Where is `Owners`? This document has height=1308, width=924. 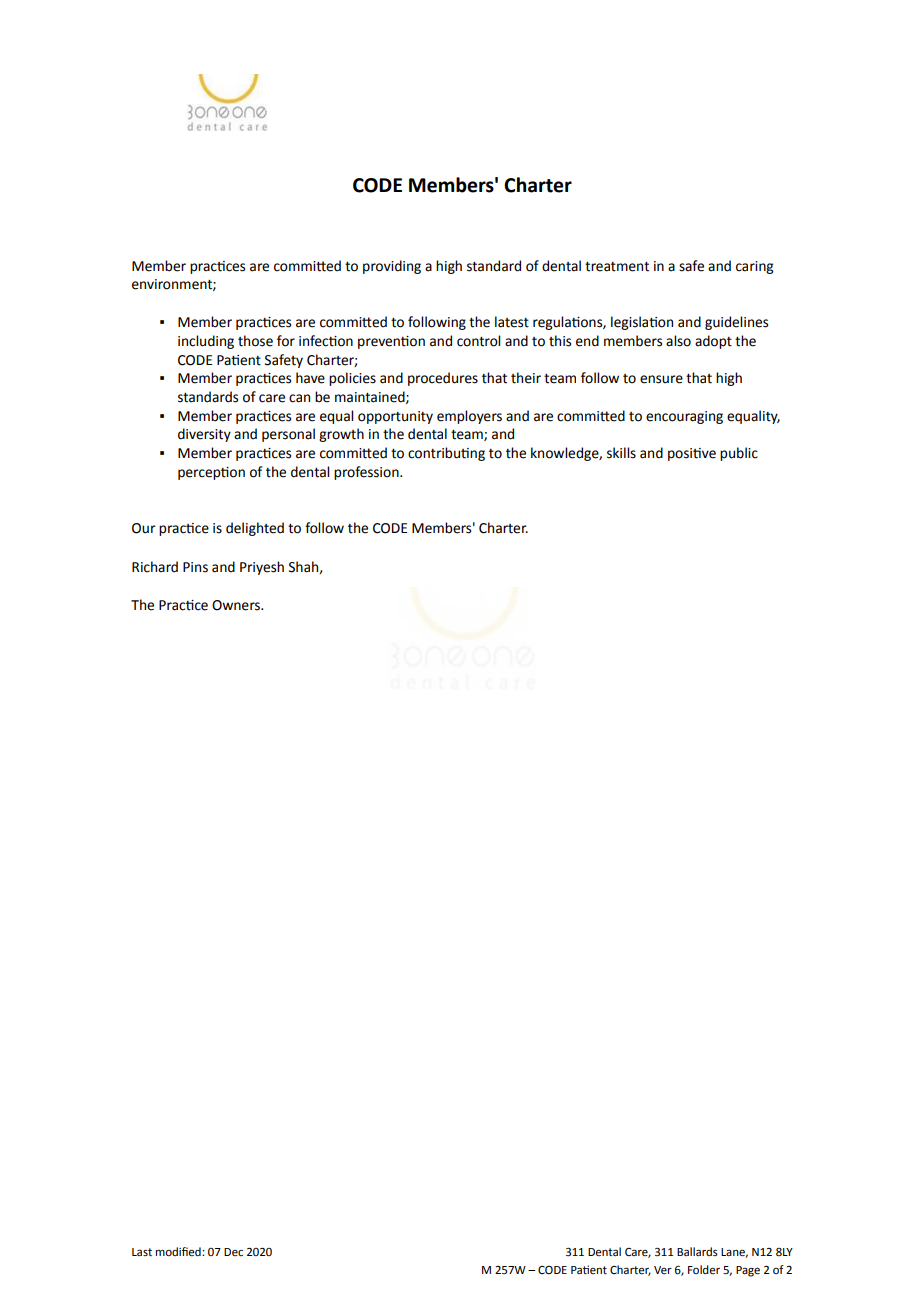 Owners is located at coordinates (237, 605).
